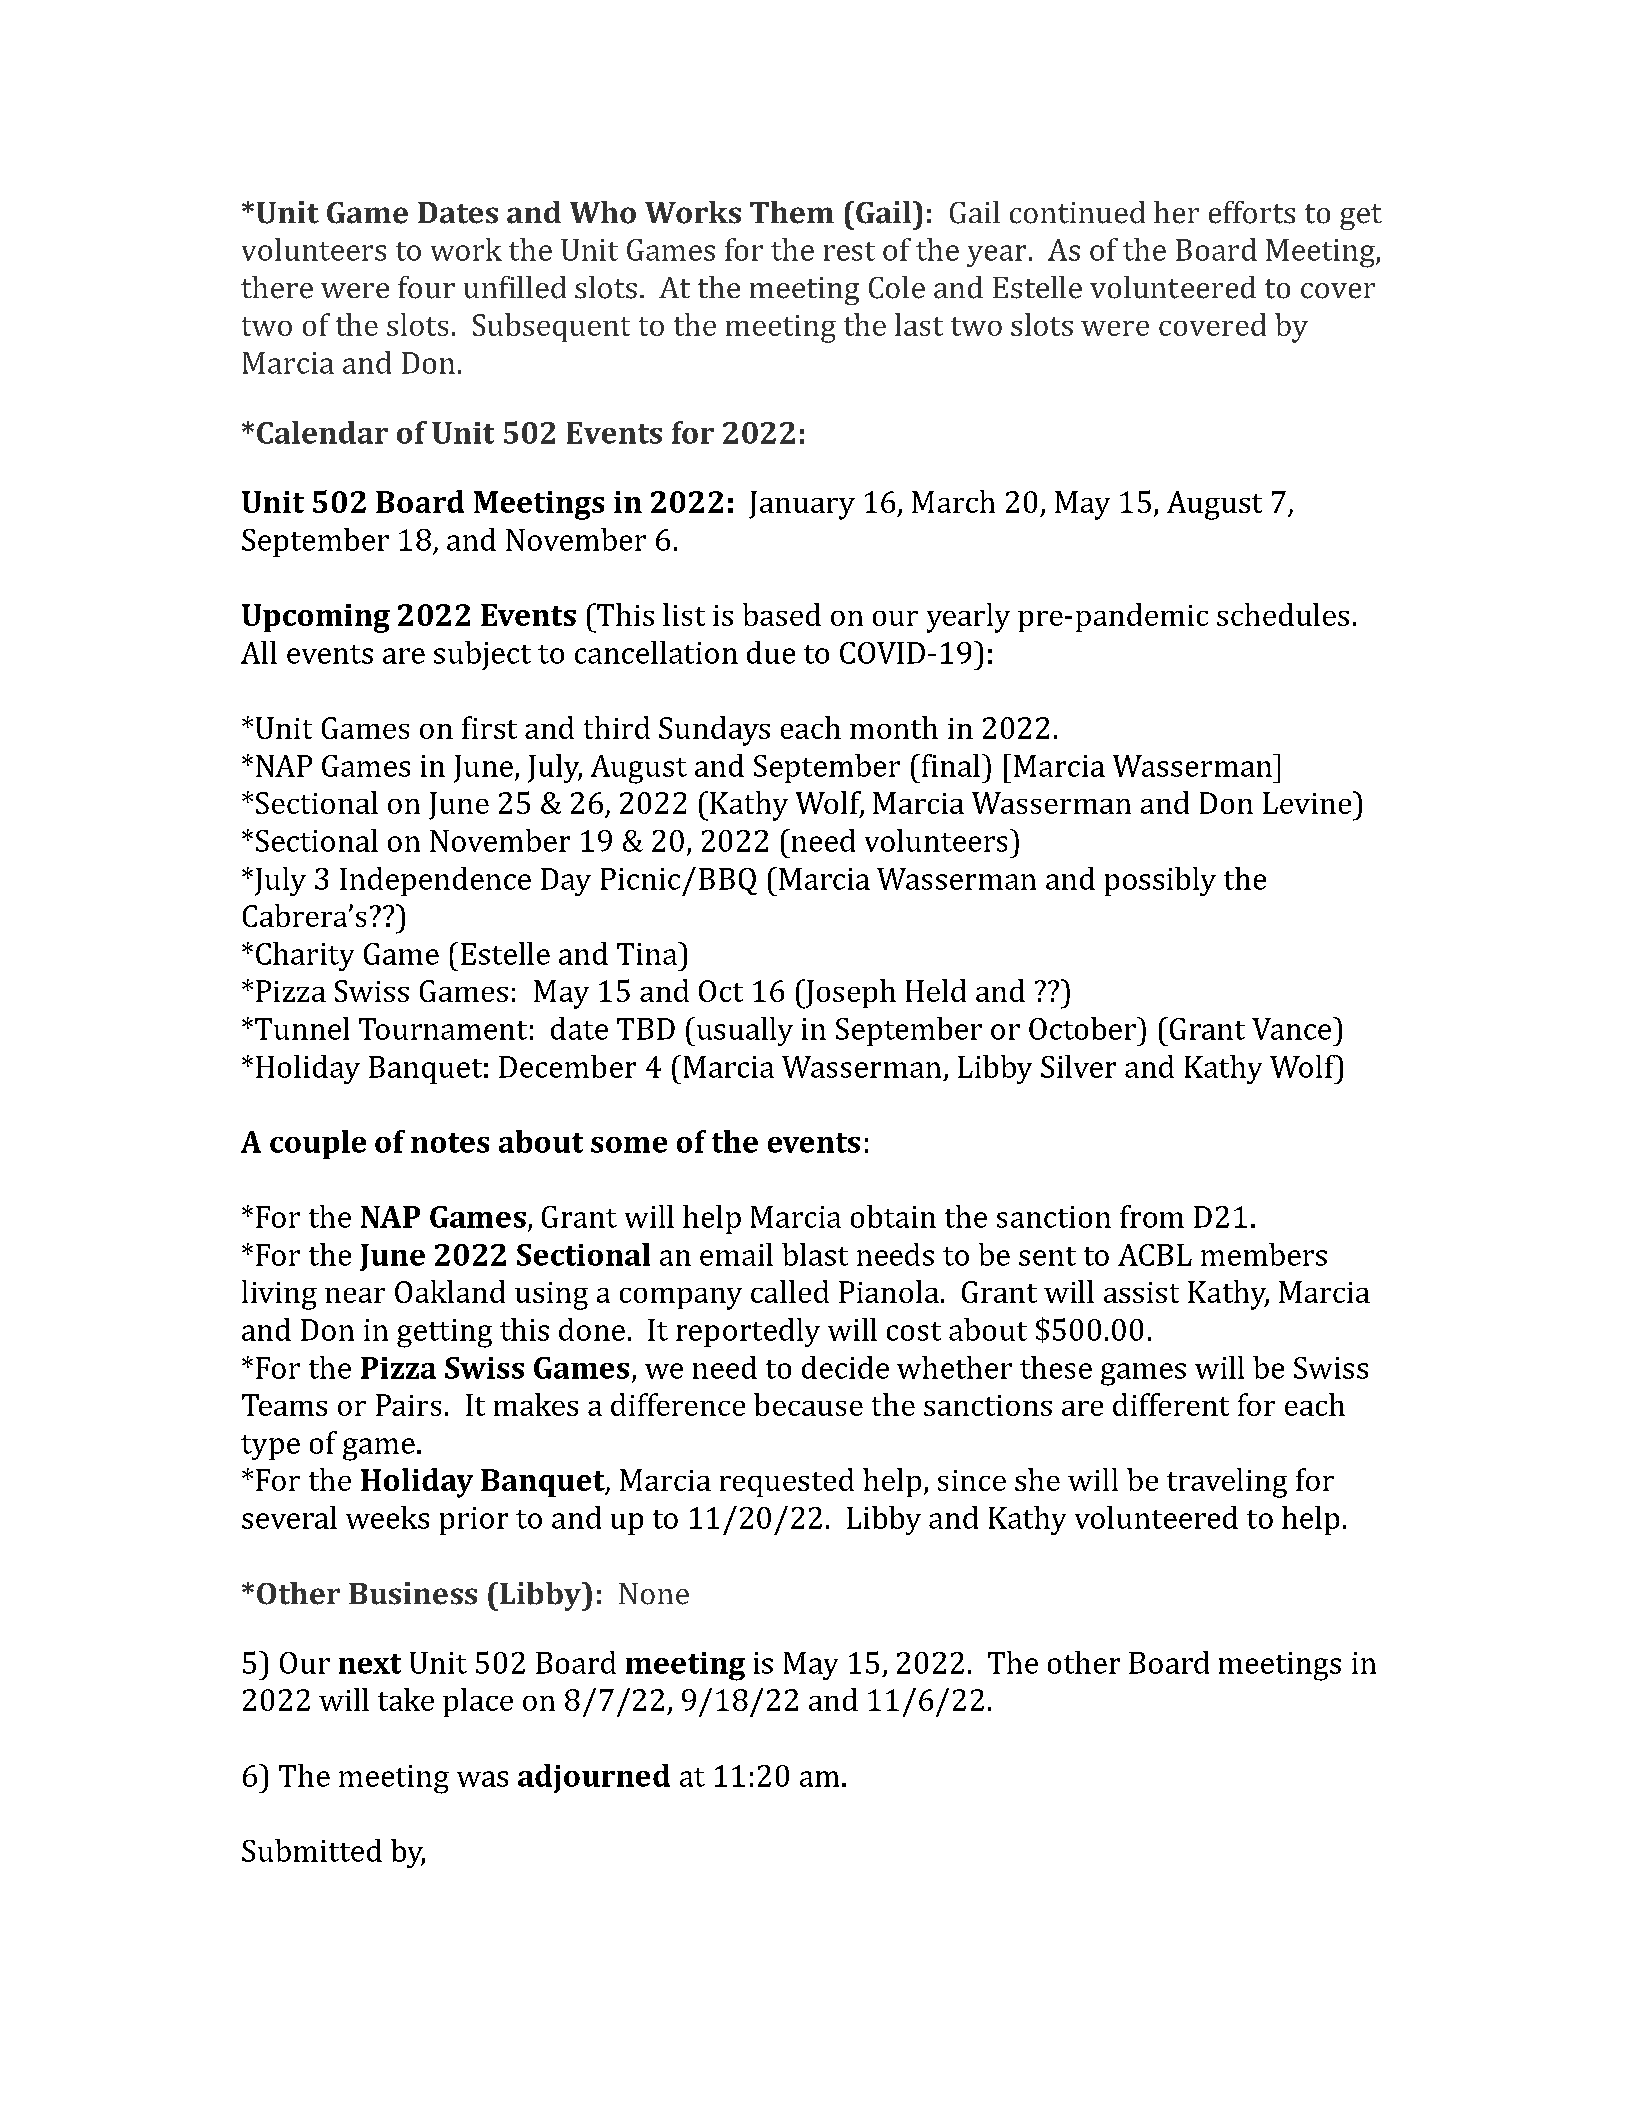 This page has height=2117, width=1636. Describe the element at coordinates (1308, 802) in the page. I see `Levine` at that location.
